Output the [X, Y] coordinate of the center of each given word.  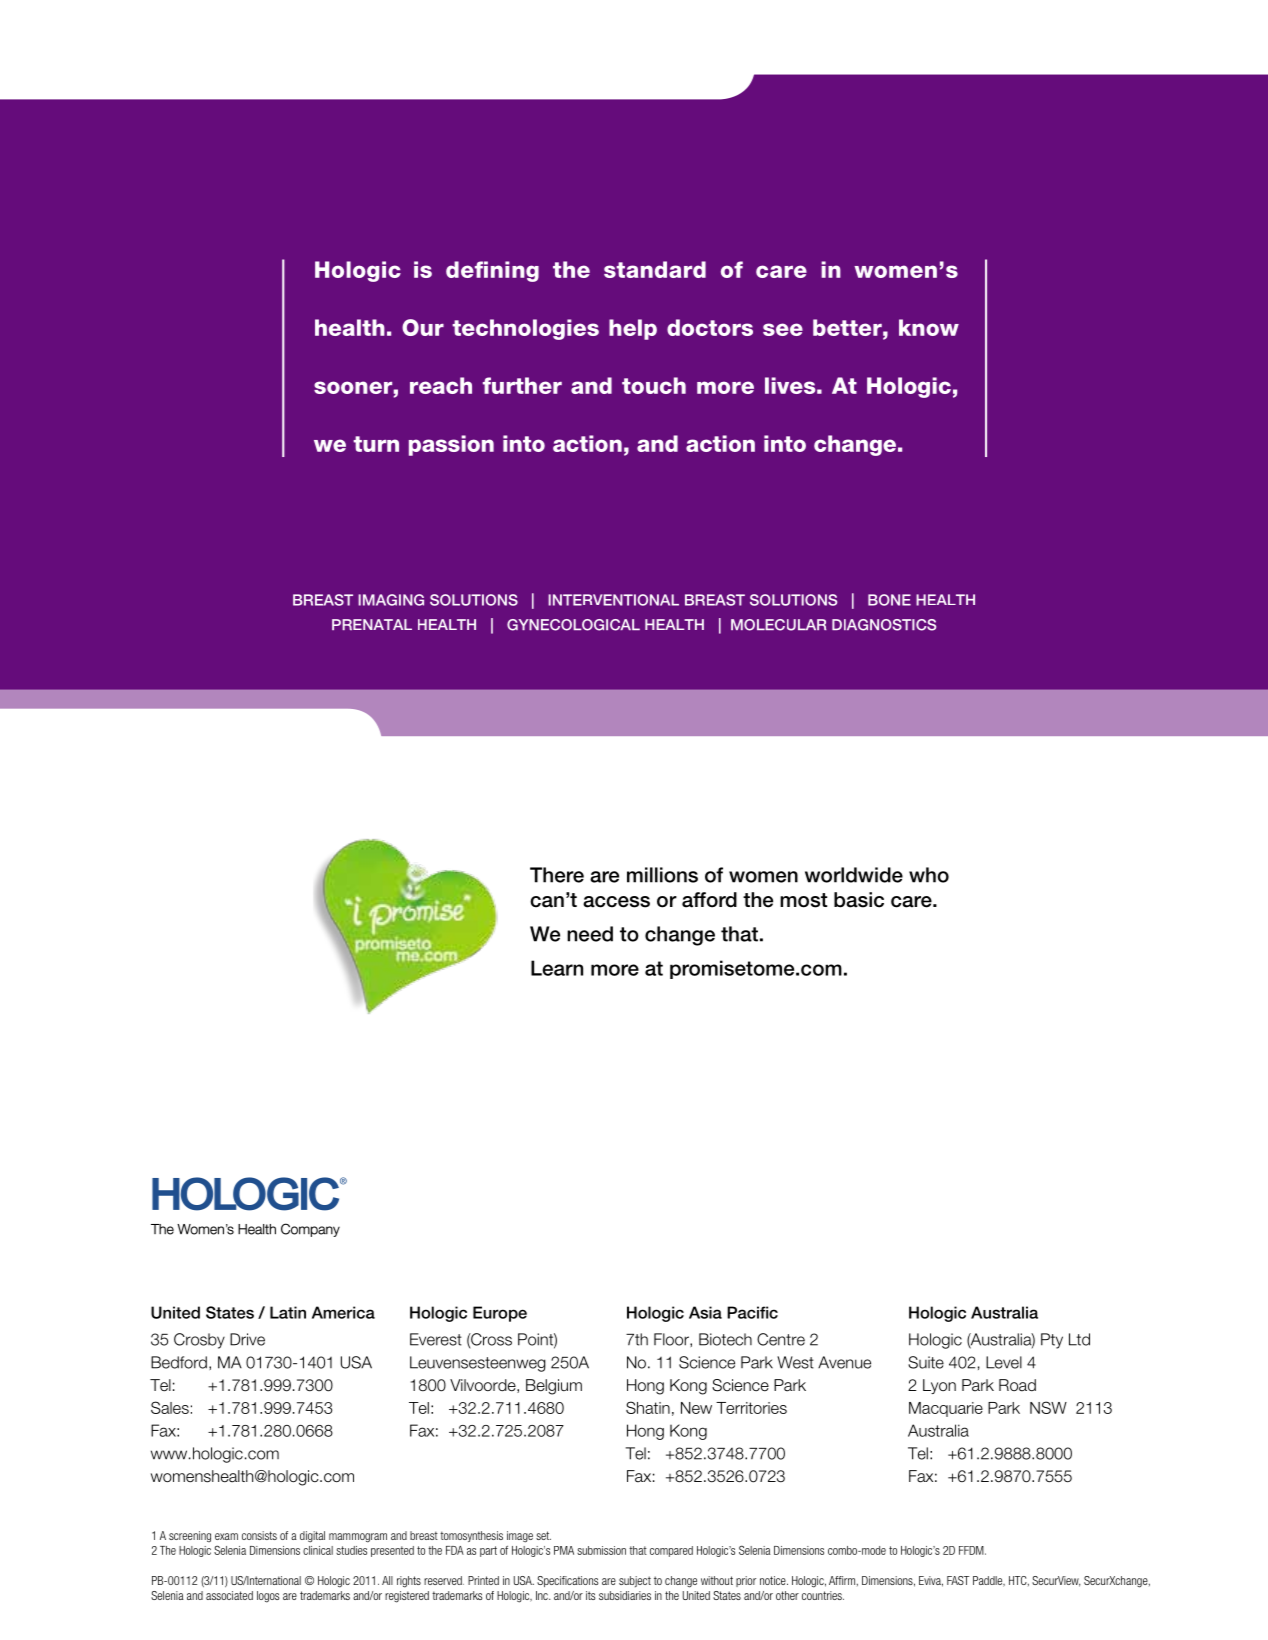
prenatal [372, 624]
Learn [557, 968]
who [929, 875]
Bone [889, 600]
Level [1004, 1362]
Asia [705, 1312]
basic [859, 900]
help [633, 329]
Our [423, 327]
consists [259, 1535]
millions [662, 875]
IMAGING [391, 600]
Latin [288, 1312]
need [590, 934]
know [929, 327]
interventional [613, 600]
